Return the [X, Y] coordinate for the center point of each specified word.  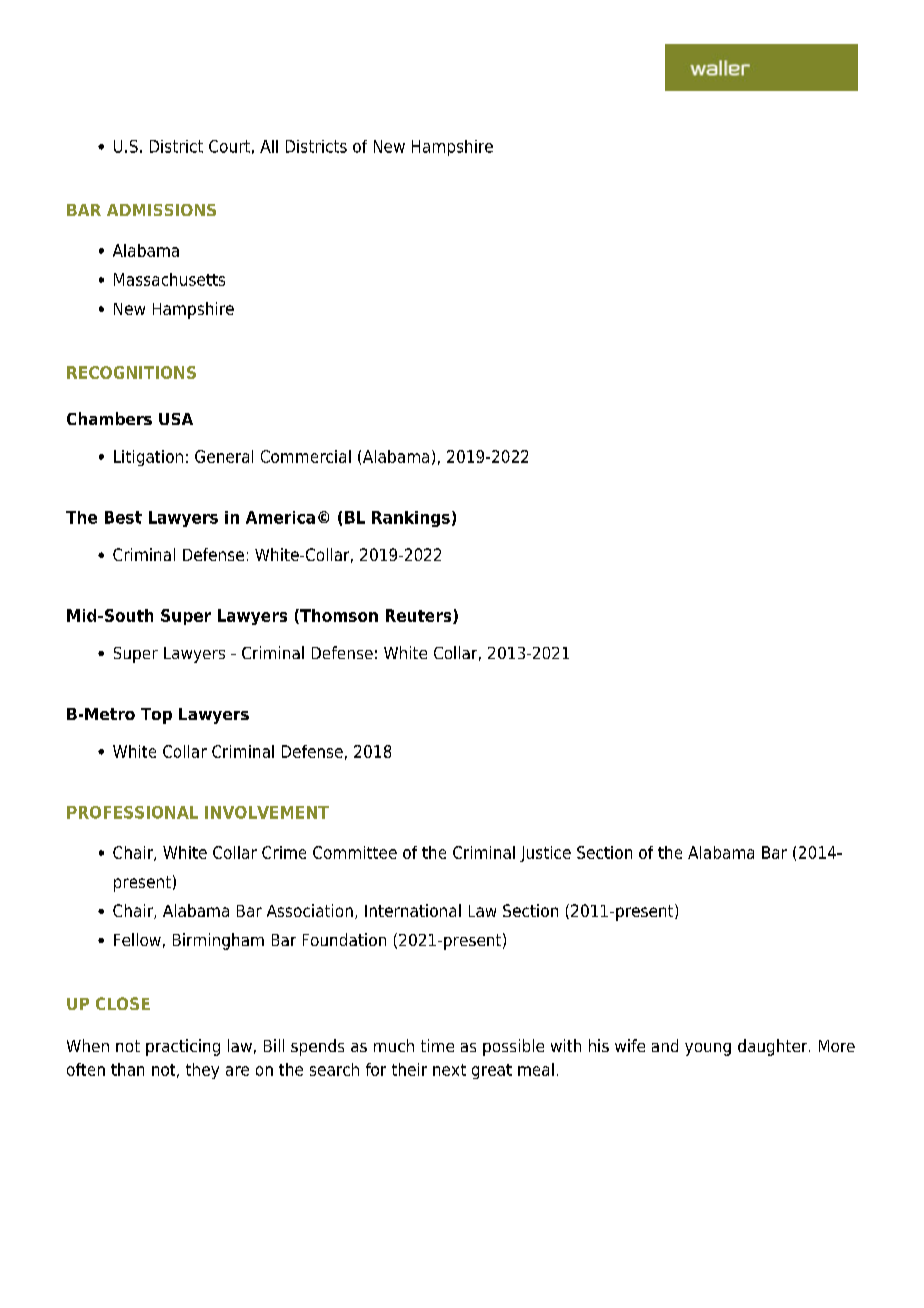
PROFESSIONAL [132, 812]
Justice [545, 854]
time [437, 1045]
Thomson [338, 616]
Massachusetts [169, 279]
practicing [183, 1047]
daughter [774, 1047]
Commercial [306, 456]
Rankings [411, 519]
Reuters [420, 616]
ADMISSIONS [161, 210]
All [269, 146]
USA [176, 419]
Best [123, 517]
